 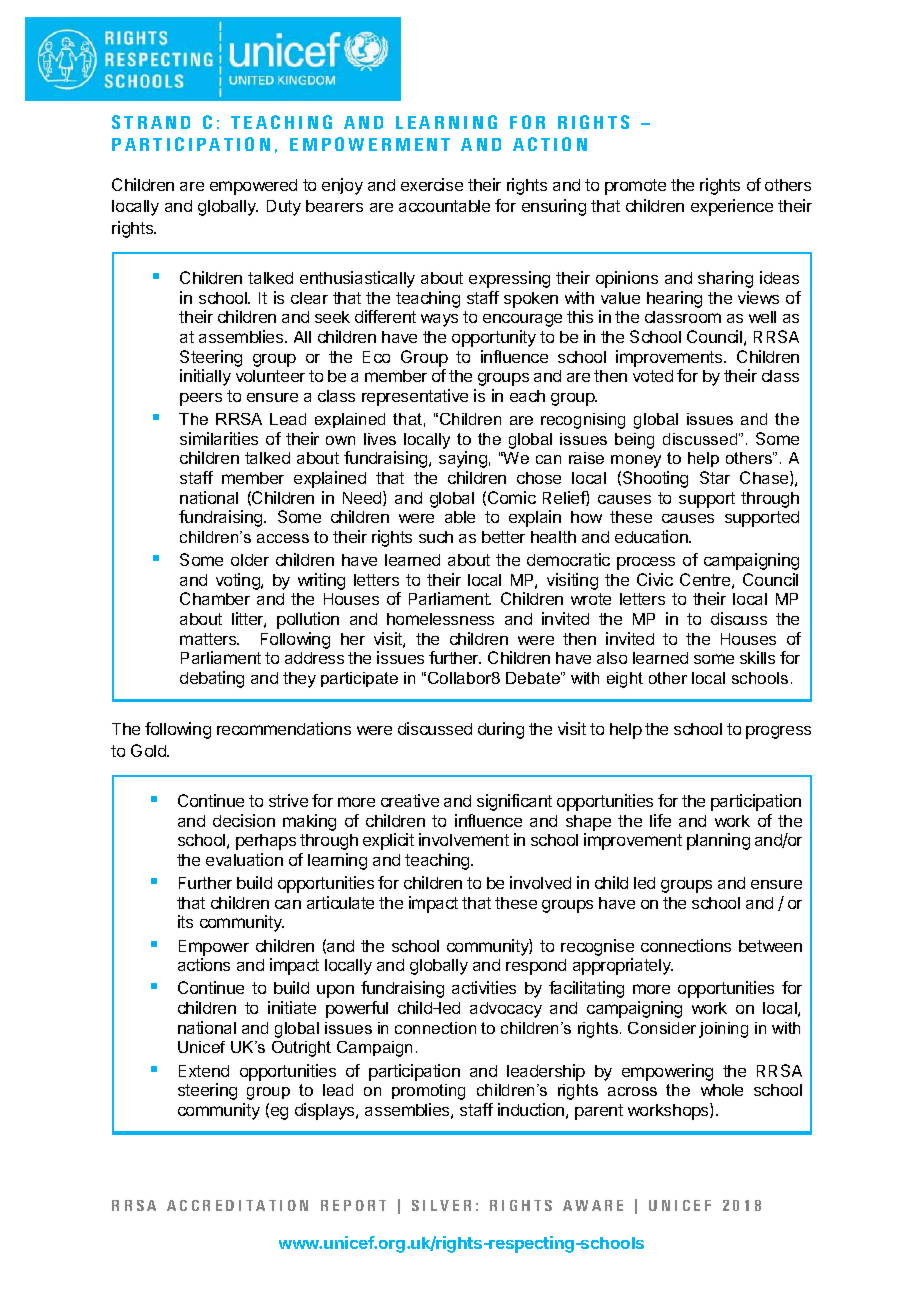 I want to click on life, so click(x=660, y=820).
